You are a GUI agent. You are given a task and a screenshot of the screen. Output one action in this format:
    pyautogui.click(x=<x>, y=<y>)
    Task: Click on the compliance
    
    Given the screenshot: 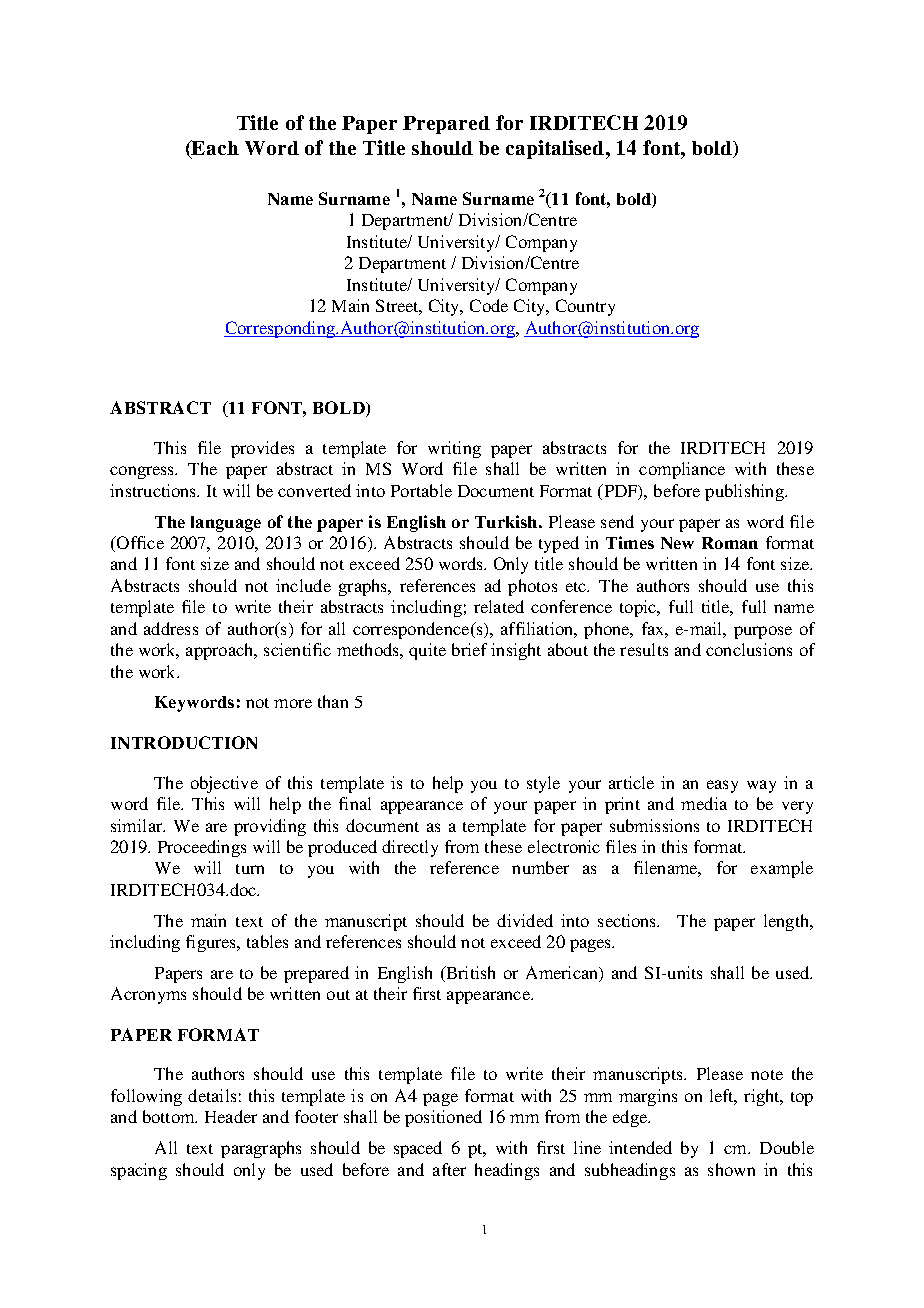 What is the action you would take?
    pyautogui.click(x=682, y=470)
